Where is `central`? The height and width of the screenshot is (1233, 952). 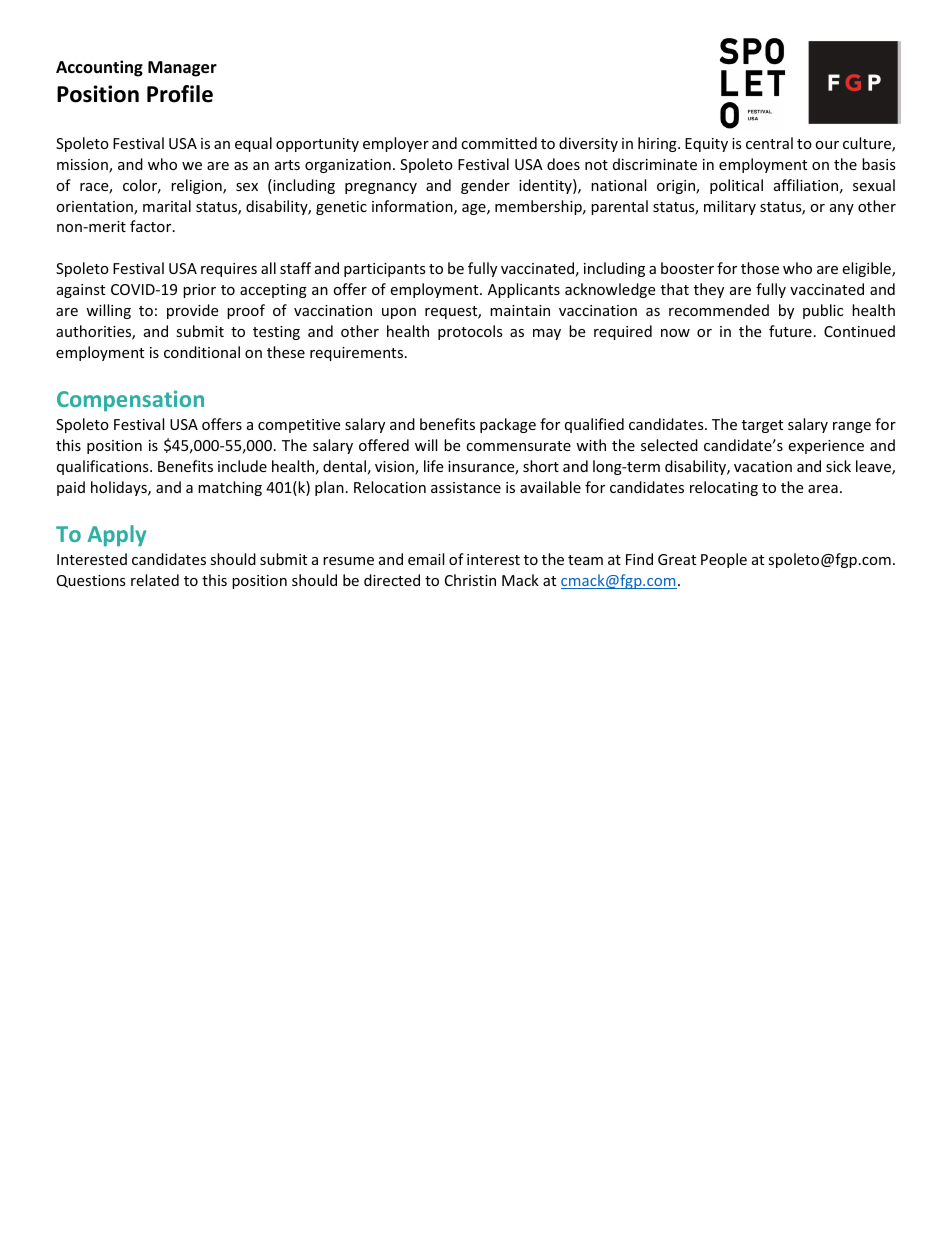 central is located at coordinates (769, 143).
